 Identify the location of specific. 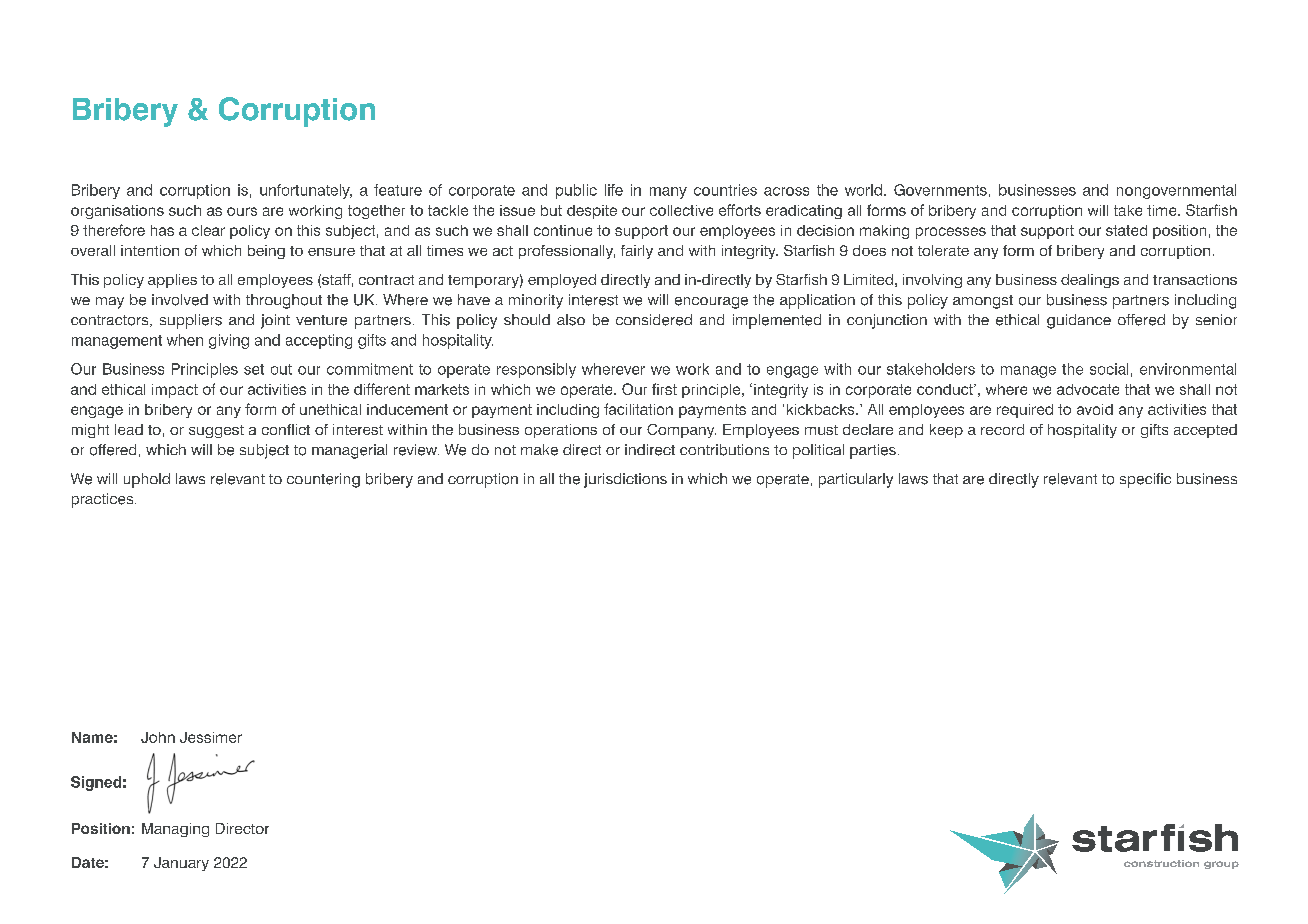
(1145, 480).
